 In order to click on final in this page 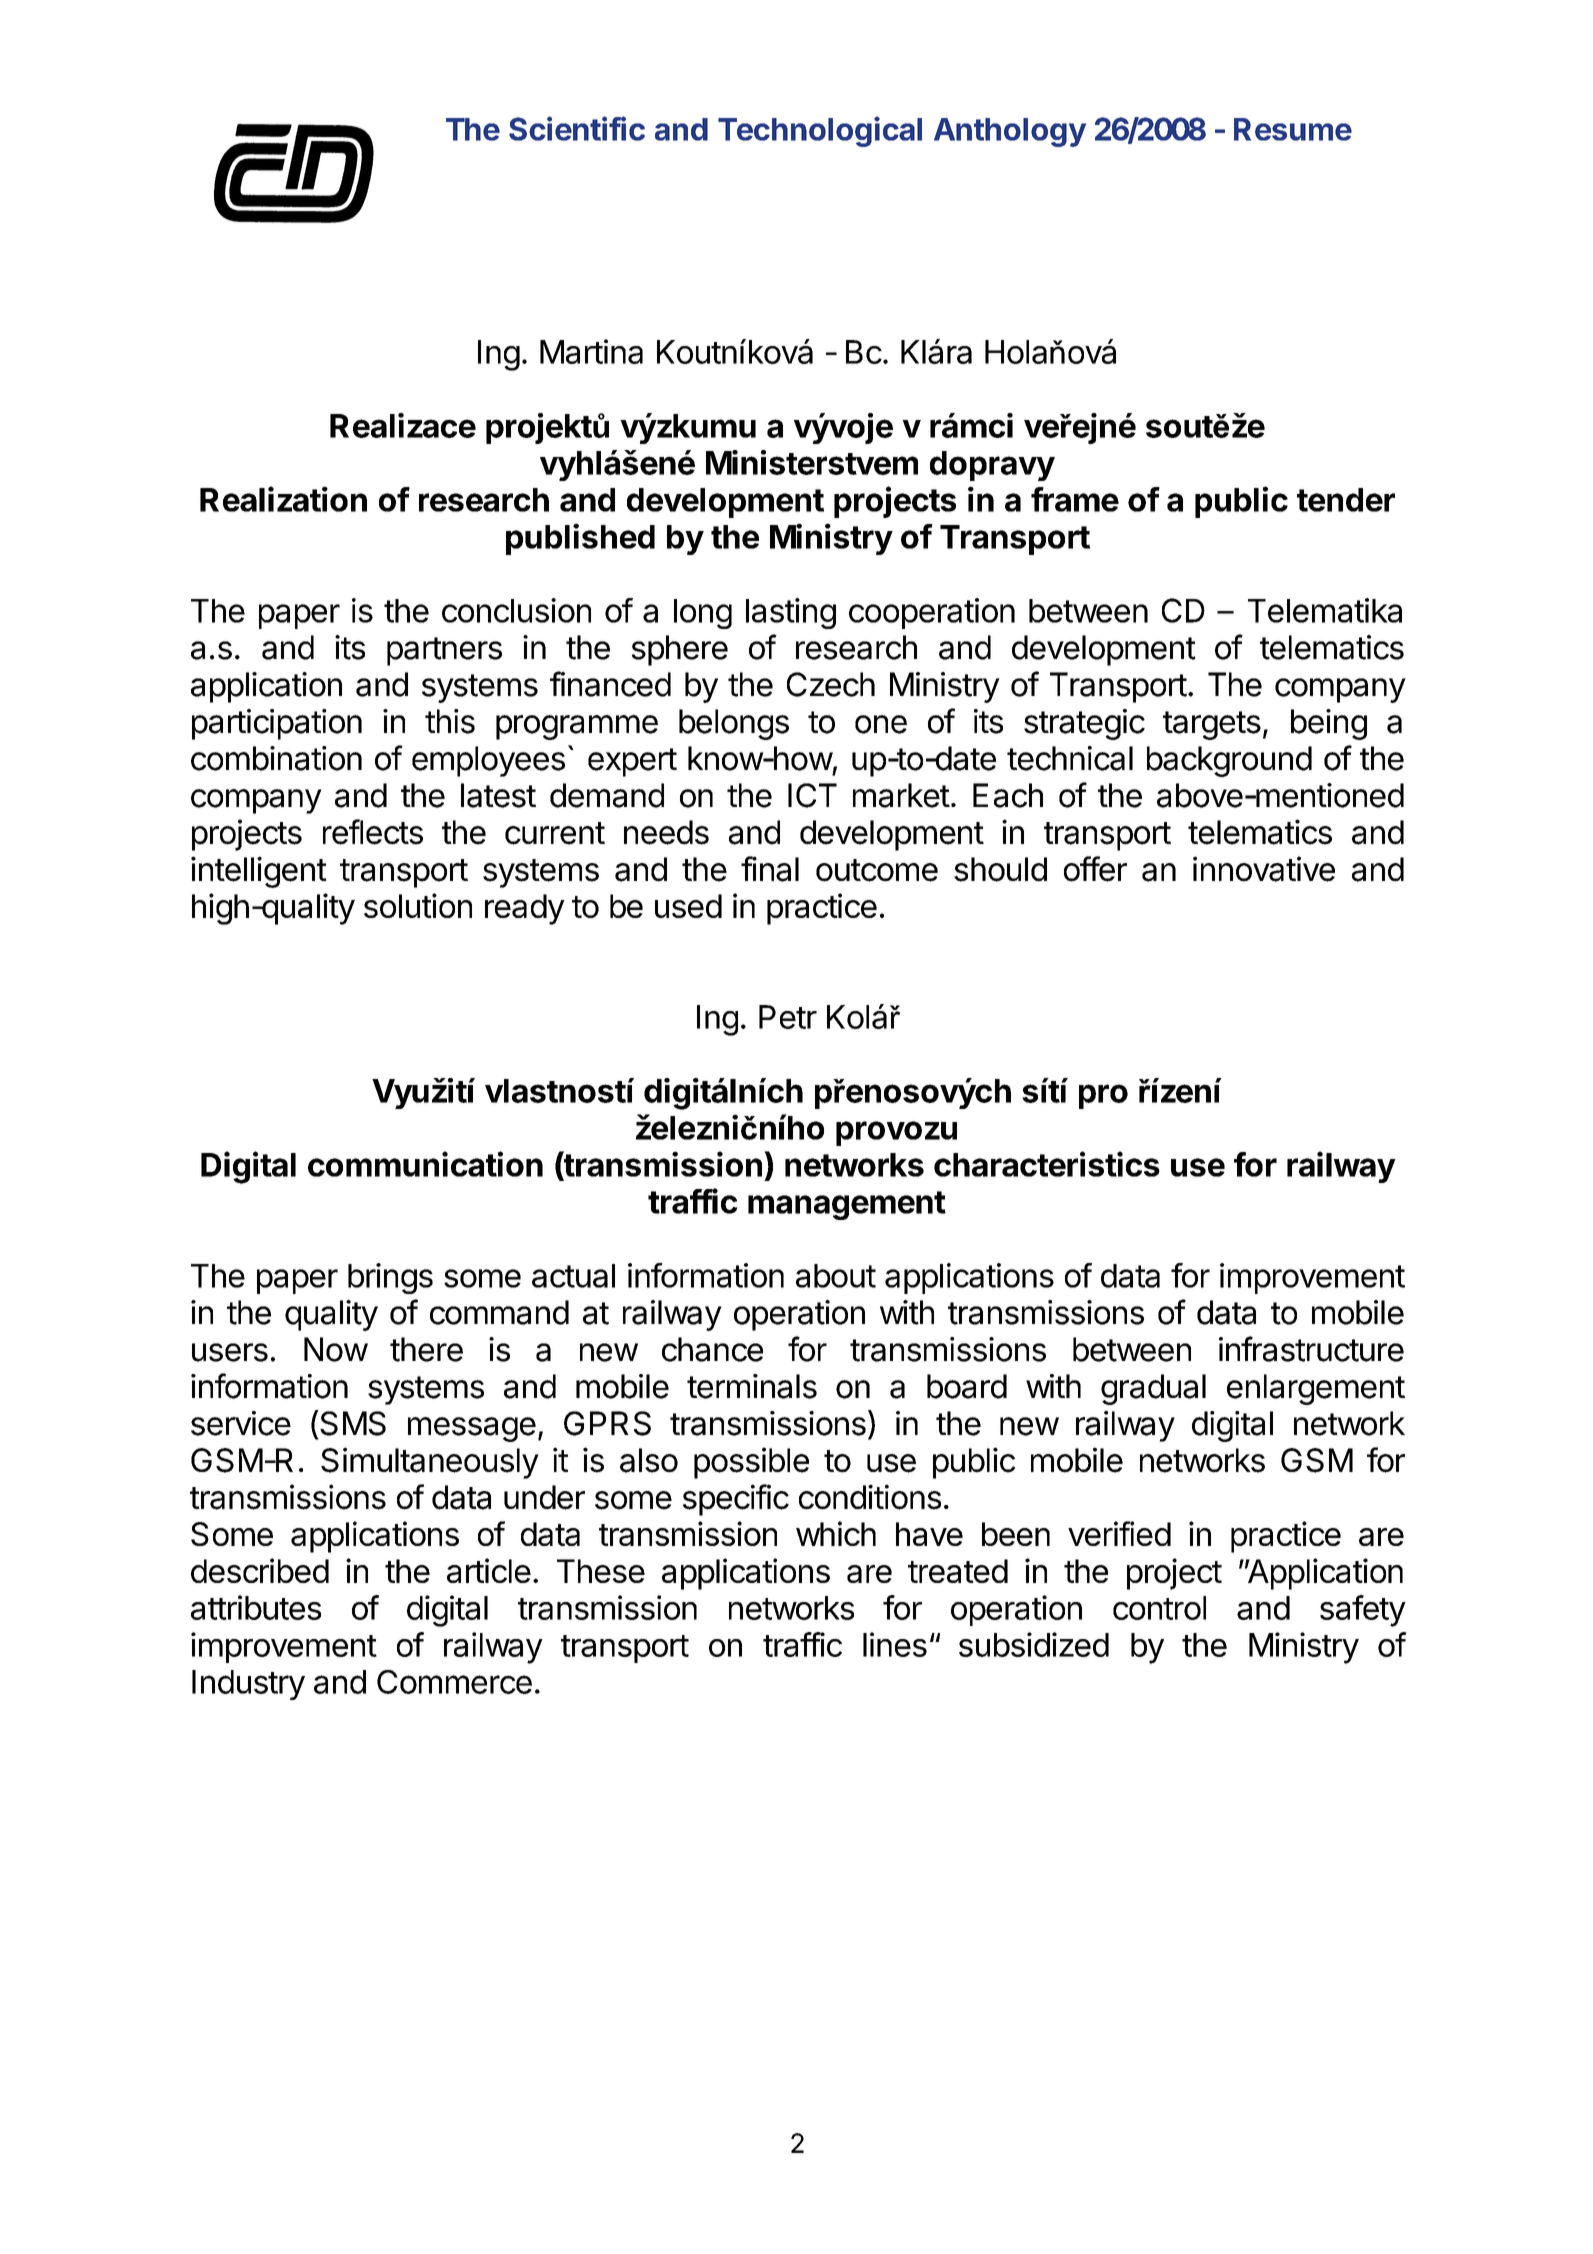, I will do `click(770, 869)`.
